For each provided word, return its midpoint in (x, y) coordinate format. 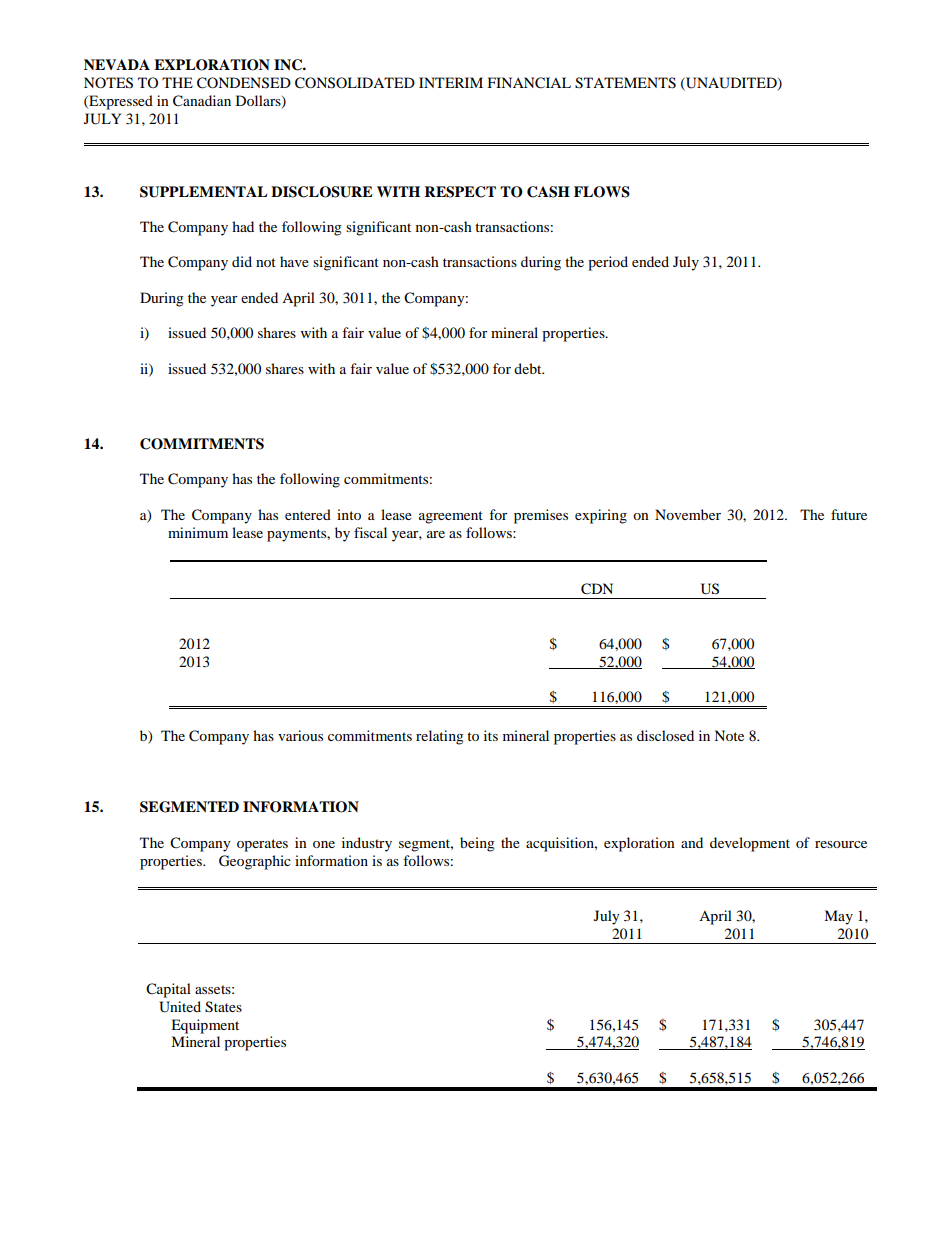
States (223, 1007)
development (750, 844)
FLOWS (602, 192)
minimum (198, 532)
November (688, 514)
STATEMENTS (625, 83)
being (477, 844)
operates (262, 845)
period (608, 263)
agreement (451, 517)
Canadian (202, 101)
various (300, 735)
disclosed (665, 735)
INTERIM (451, 82)
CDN (597, 589)
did (242, 261)
